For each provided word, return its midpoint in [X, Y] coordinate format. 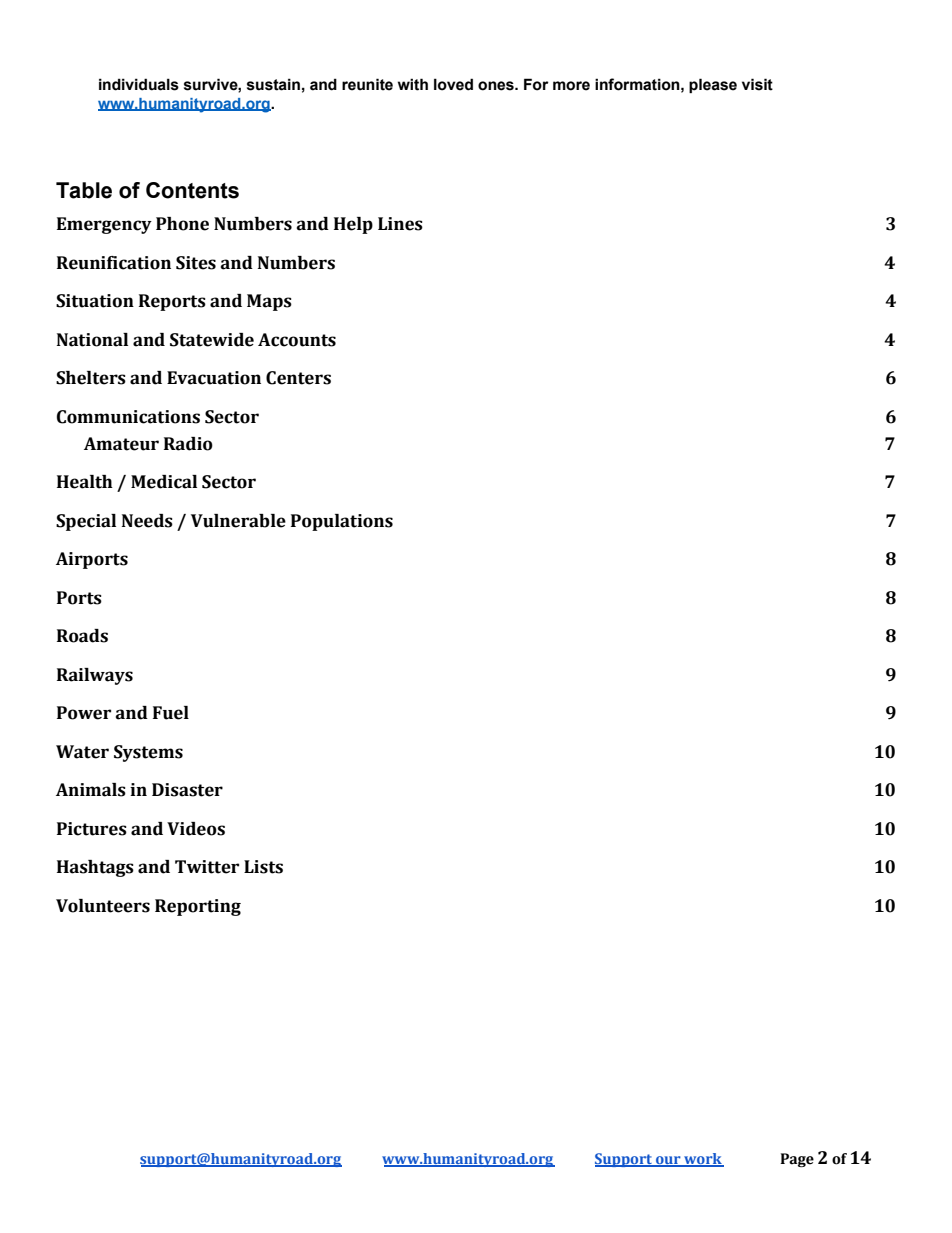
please [713, 85]
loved [453, 84]
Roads [82, 636]
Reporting [198, 907]
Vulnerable [238, 521]
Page [797, 1160]
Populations [342, 522]
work [703, 1160]
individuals [139, 84]
